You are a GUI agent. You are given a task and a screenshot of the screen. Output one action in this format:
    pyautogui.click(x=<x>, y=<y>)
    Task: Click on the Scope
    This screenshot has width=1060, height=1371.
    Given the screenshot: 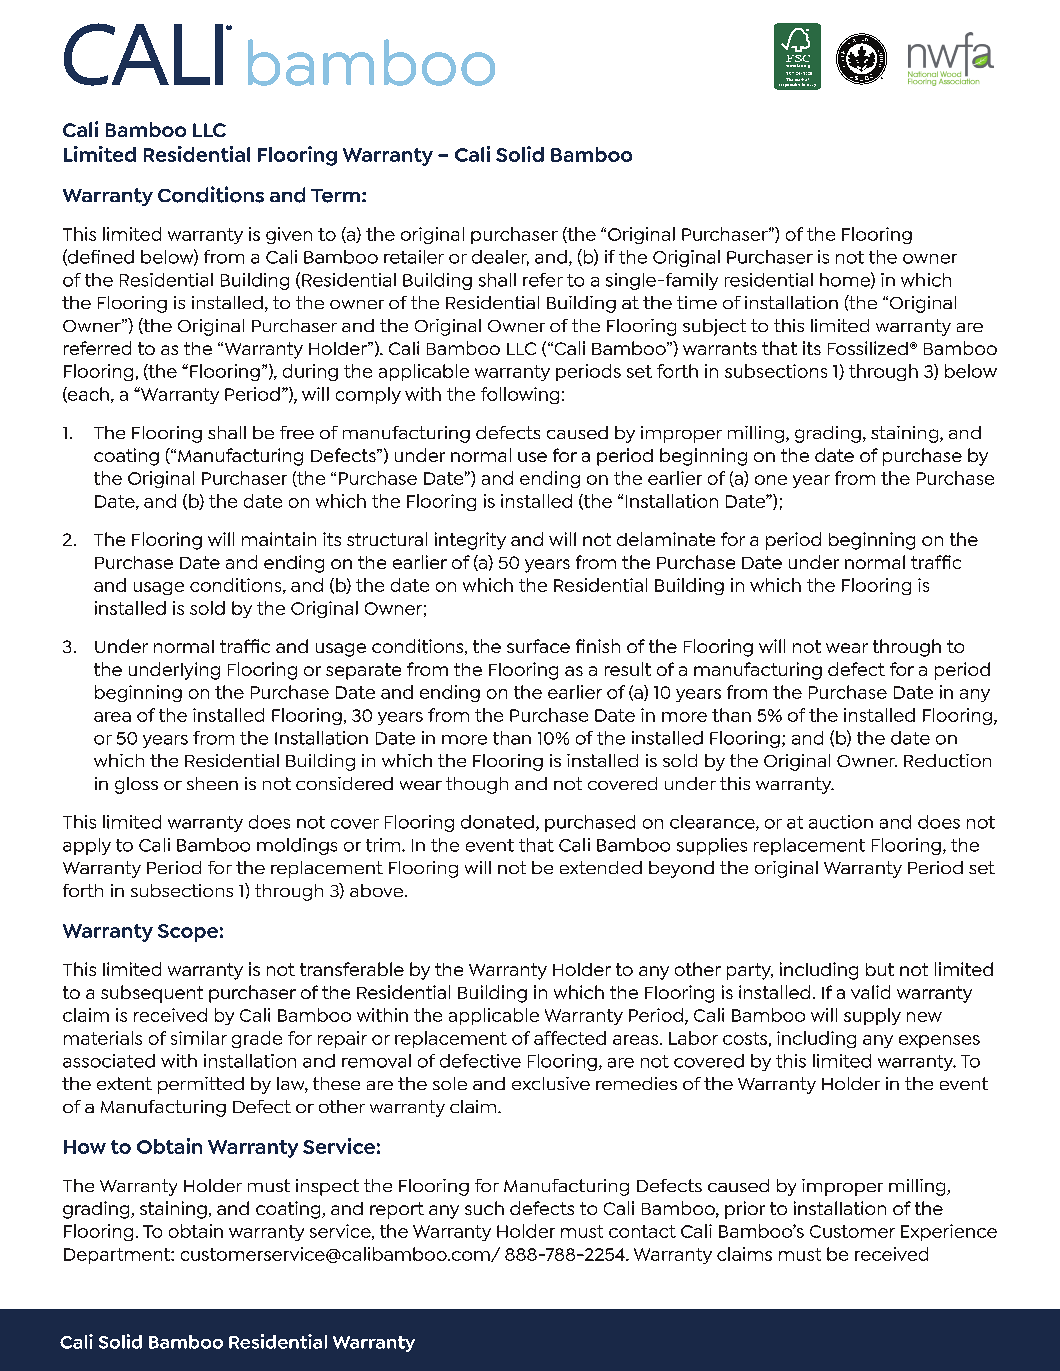 What is the action you would take?
    pyautogui.click(x=188, y=933)
